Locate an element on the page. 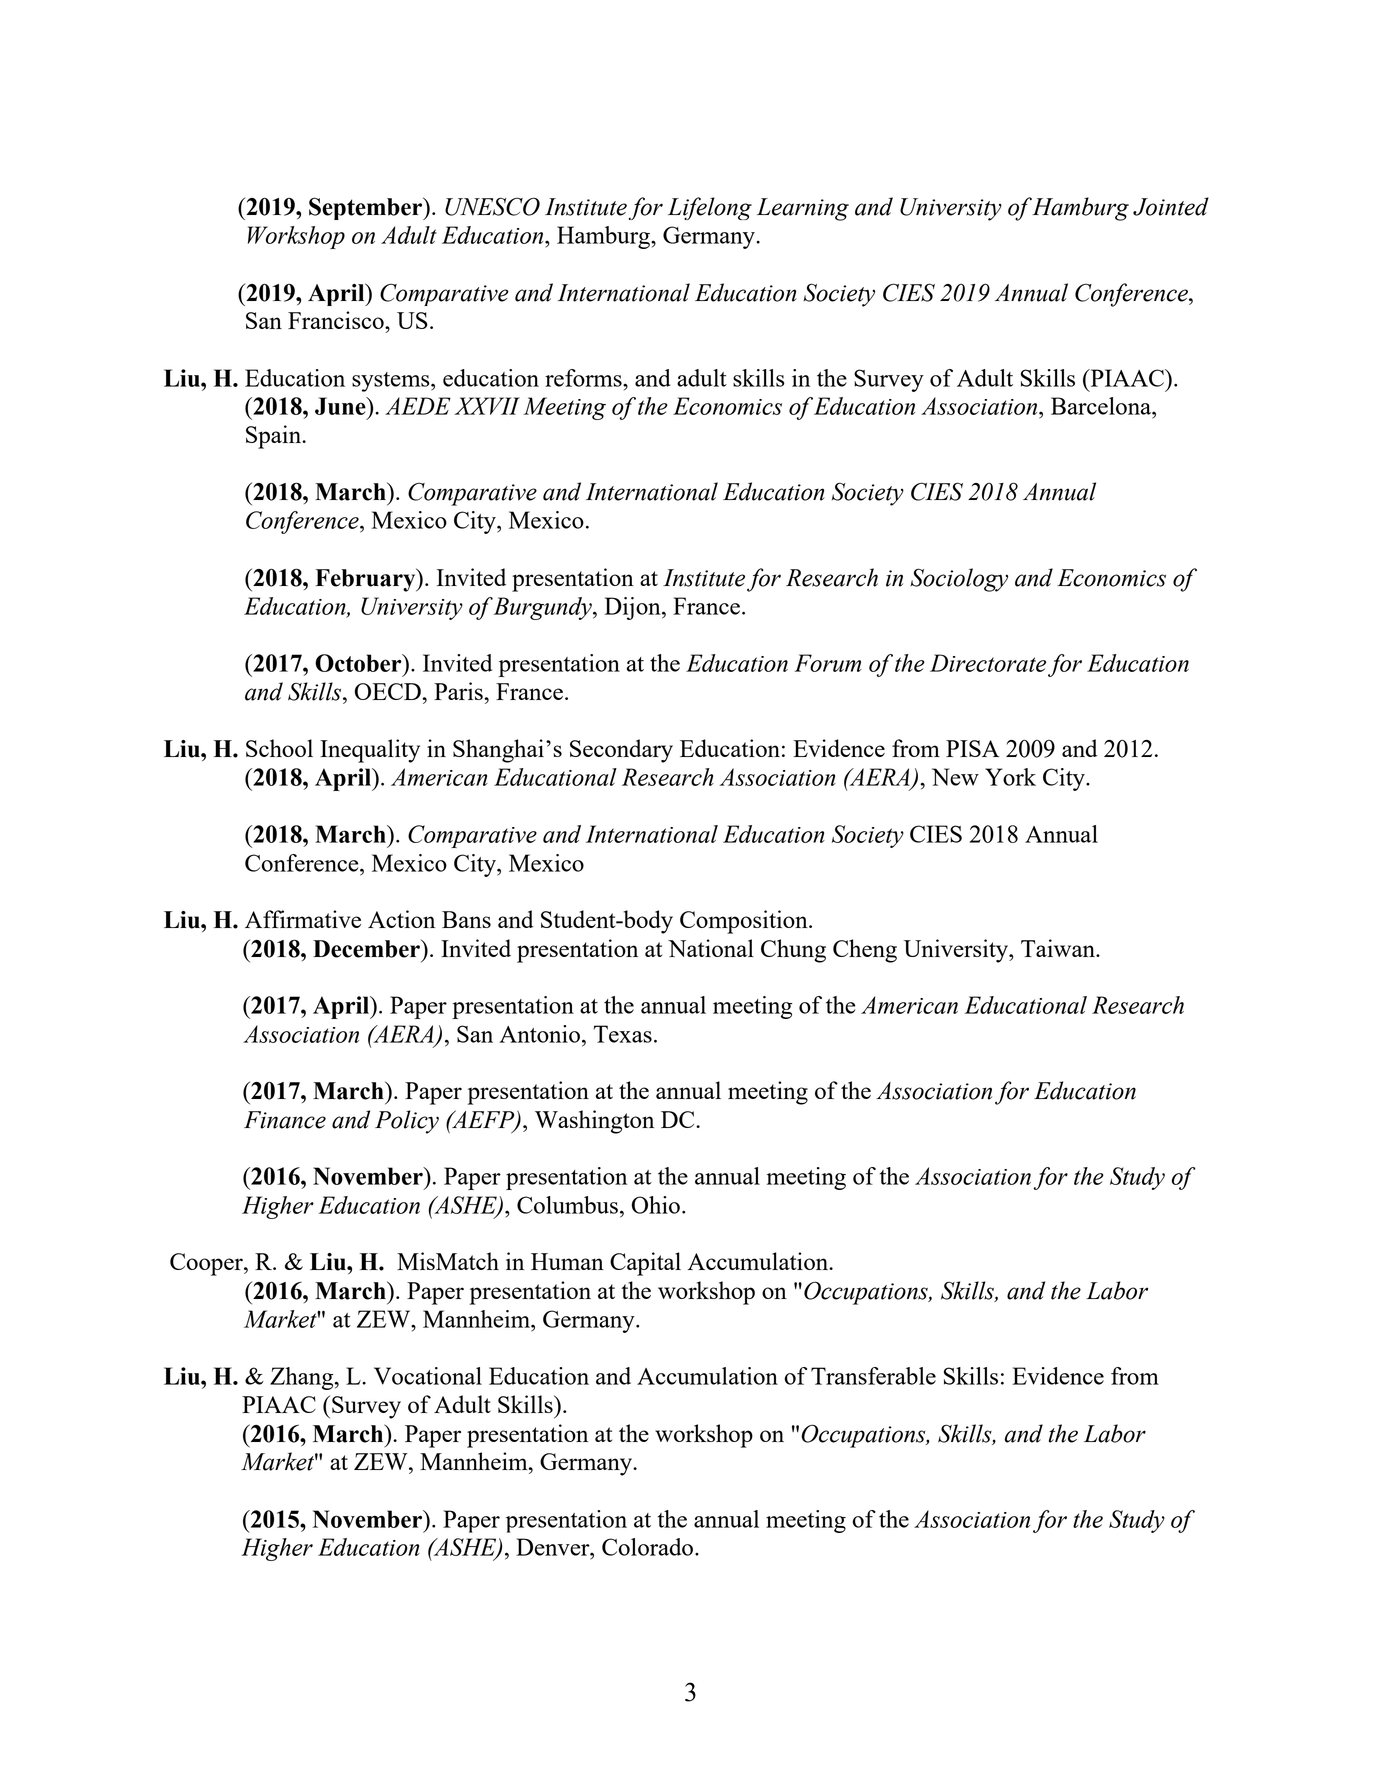  Jointed is located at coordinates (1171, 206).
